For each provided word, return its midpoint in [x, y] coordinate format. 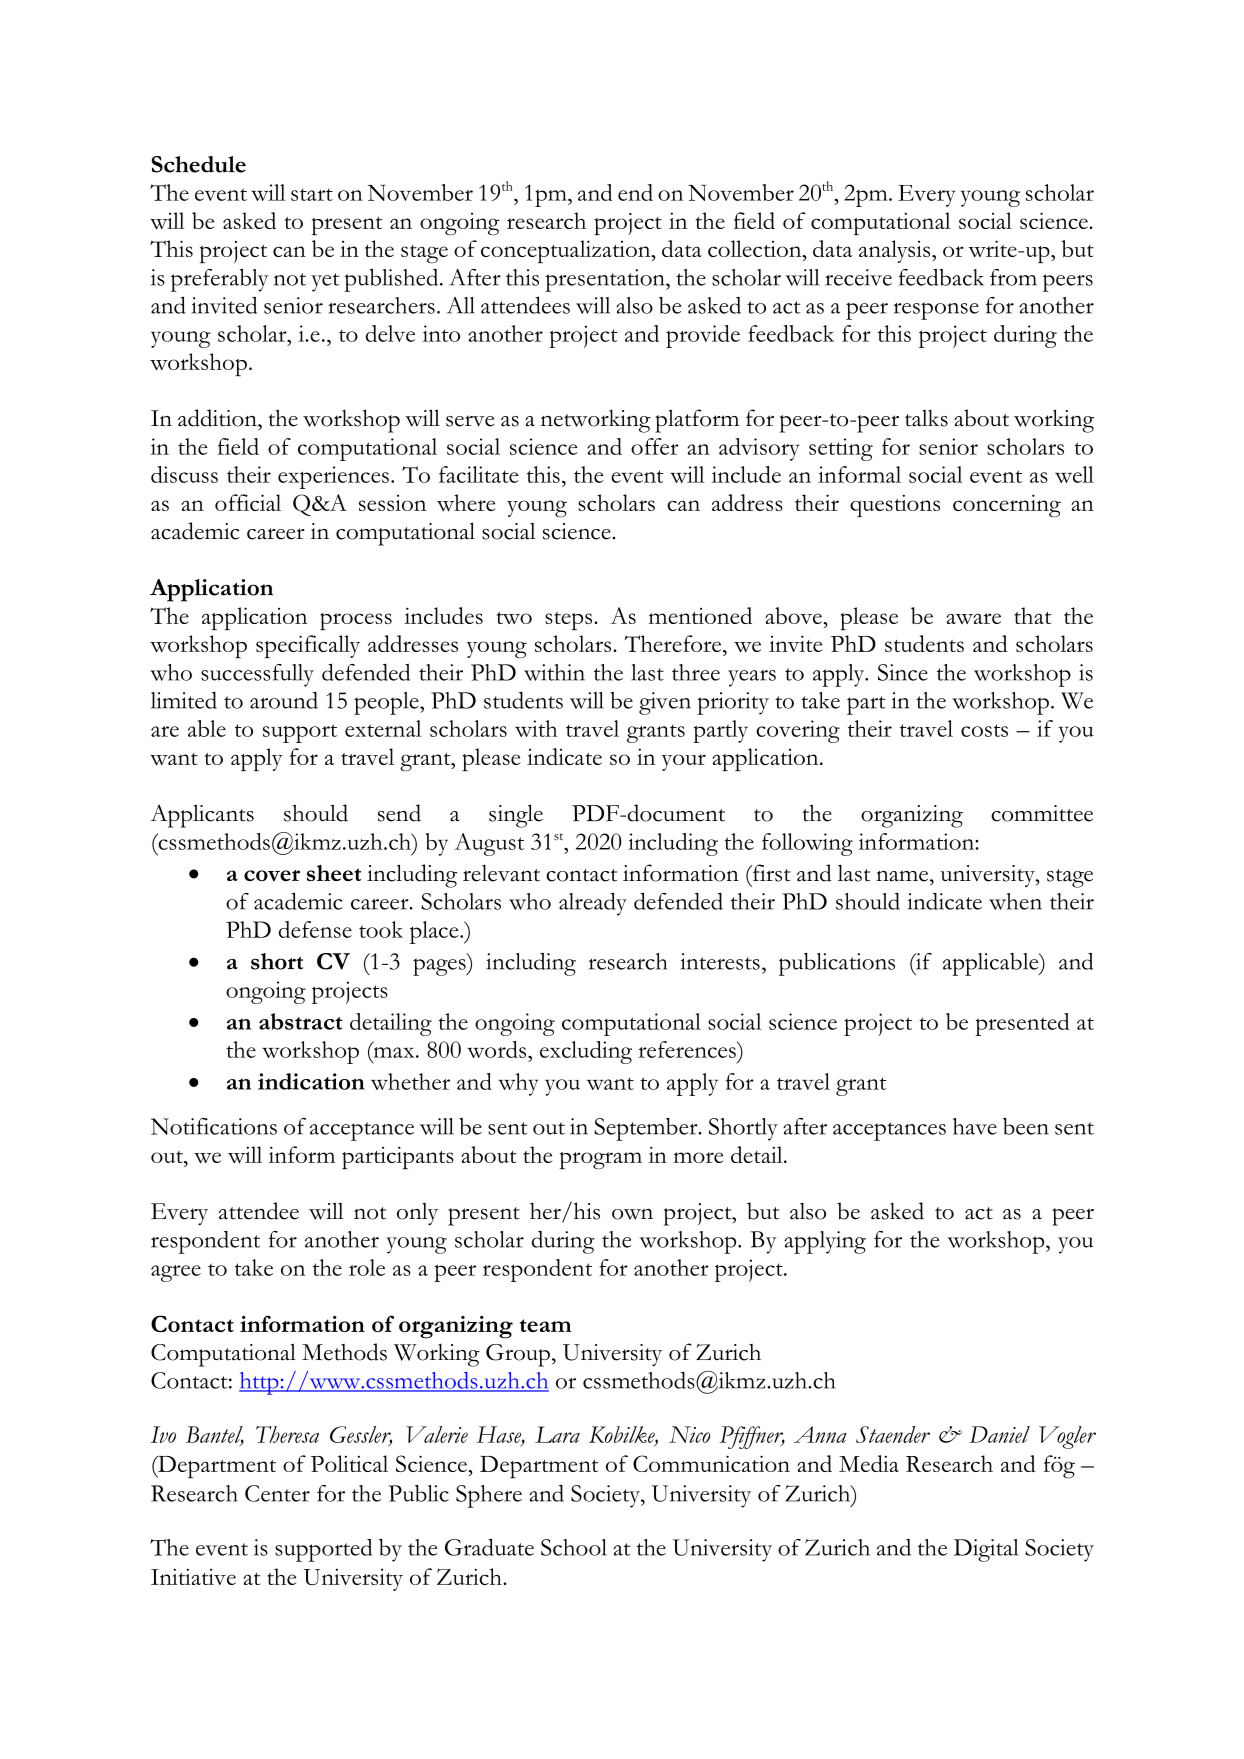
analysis [896, 251]
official [248, 502]
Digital [986, 1550]
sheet [334, 873]
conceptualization [567, 251]
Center [277, 1493]
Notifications [214, 1126]
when [1015, 901]
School [574, 1547]
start [312, 194]
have [975, 1126]
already [593, 904]
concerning [1007, 505]
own [632, 1214]
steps [568, 621]
